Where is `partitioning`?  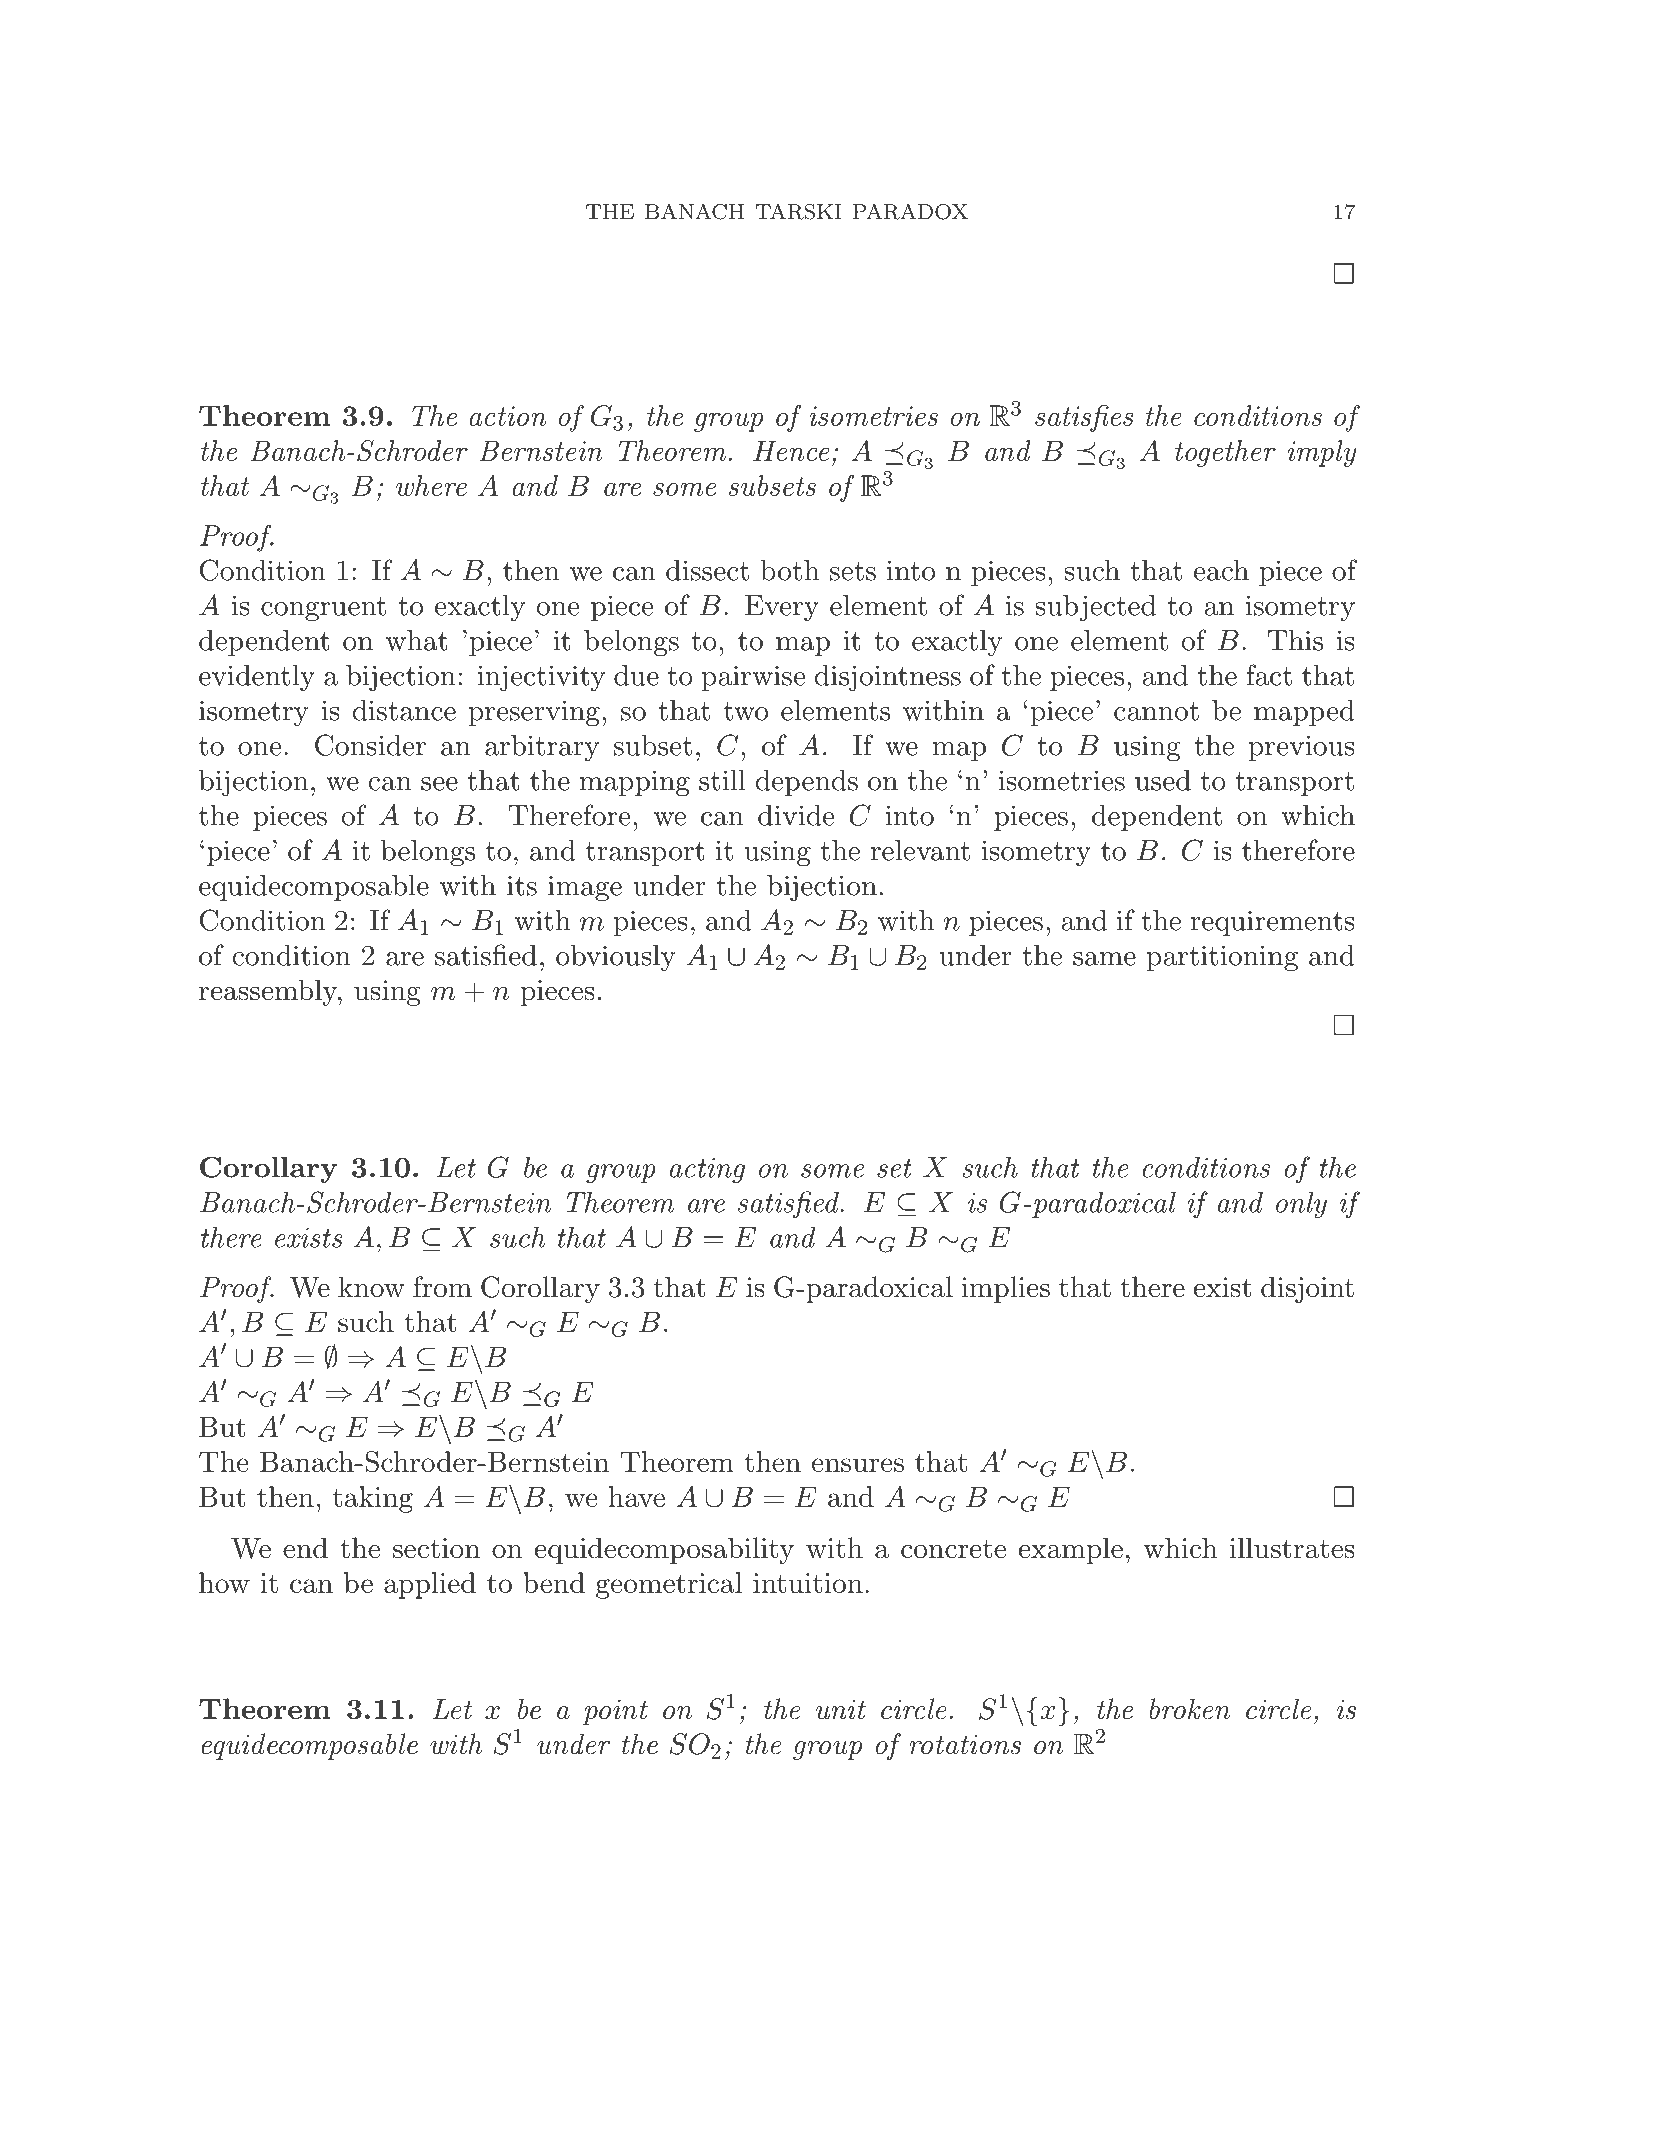
partitioning is located at coordinates (1222, 958).
